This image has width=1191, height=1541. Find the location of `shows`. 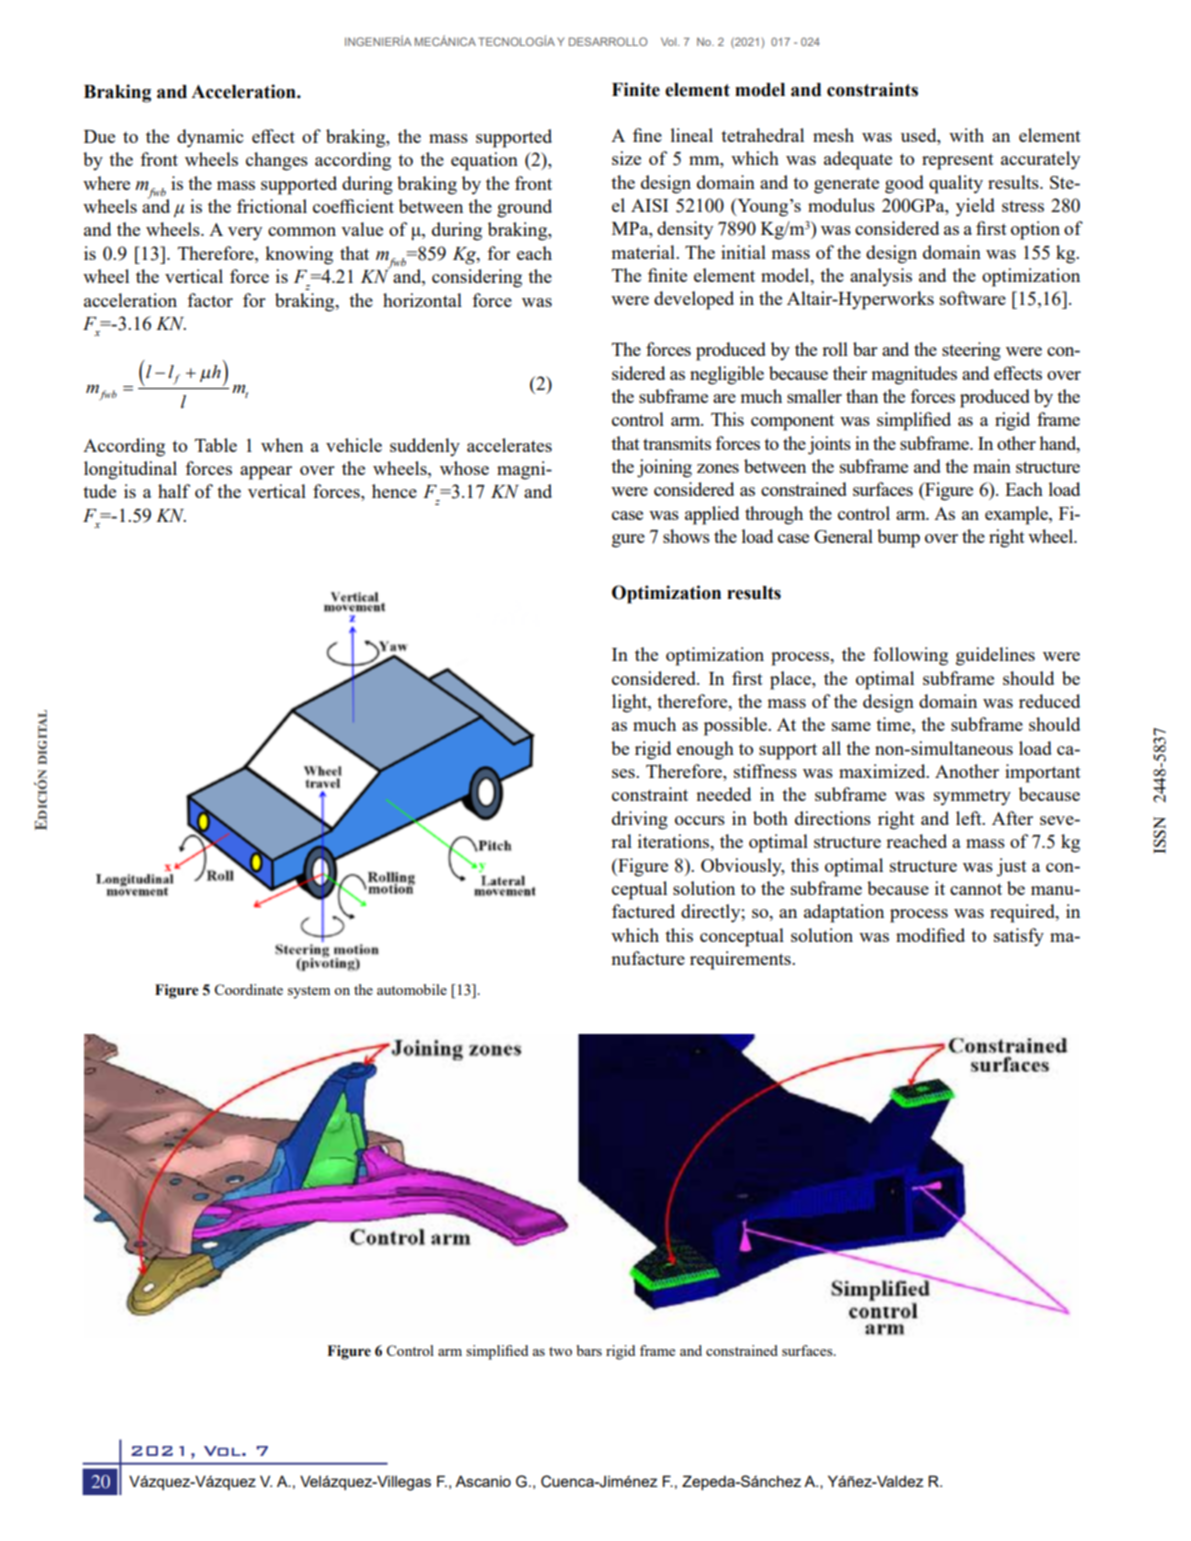

shows is located at coordinates (686, 536).
